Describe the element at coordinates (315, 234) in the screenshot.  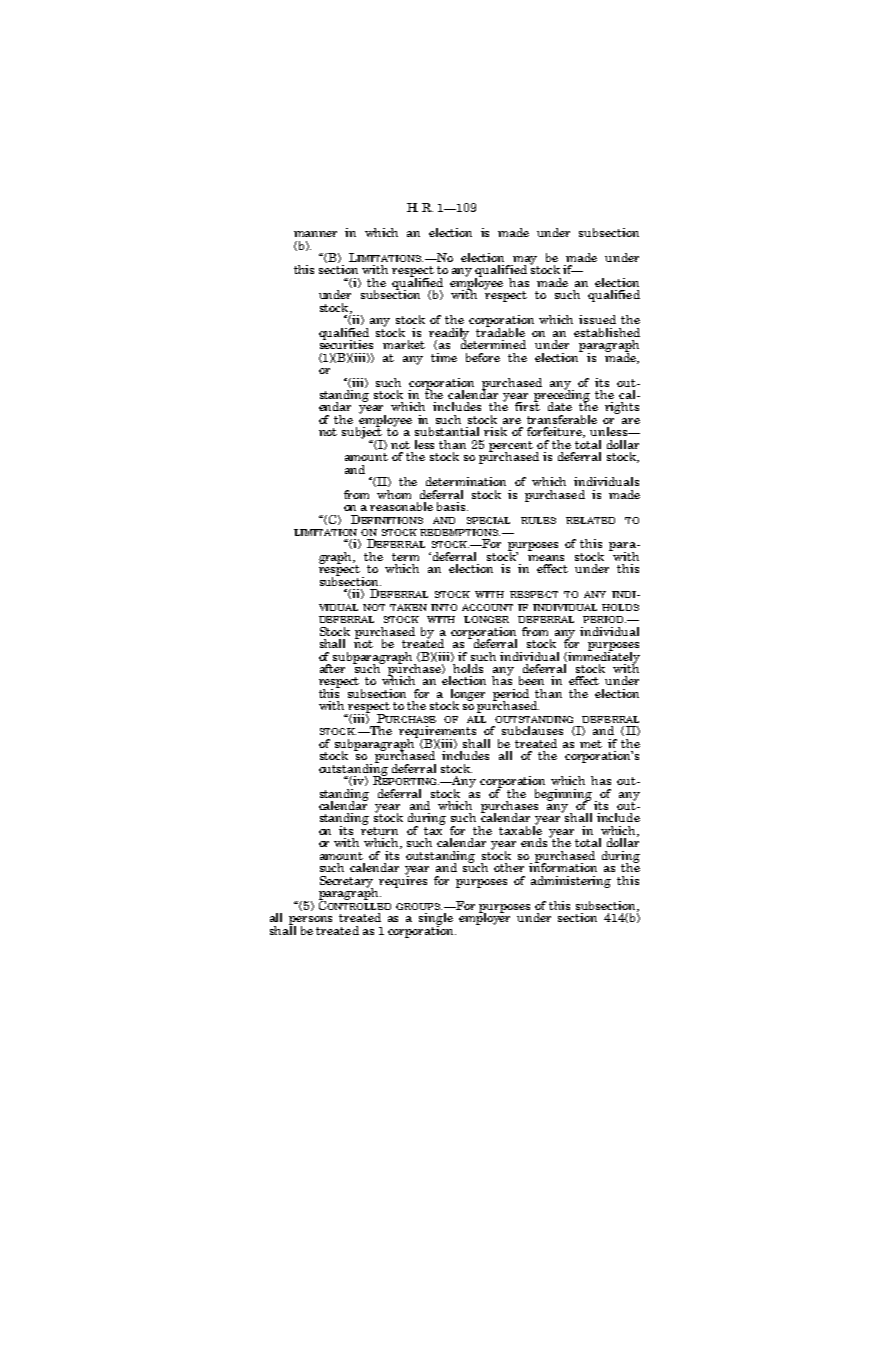
I see `manner` at that location.
